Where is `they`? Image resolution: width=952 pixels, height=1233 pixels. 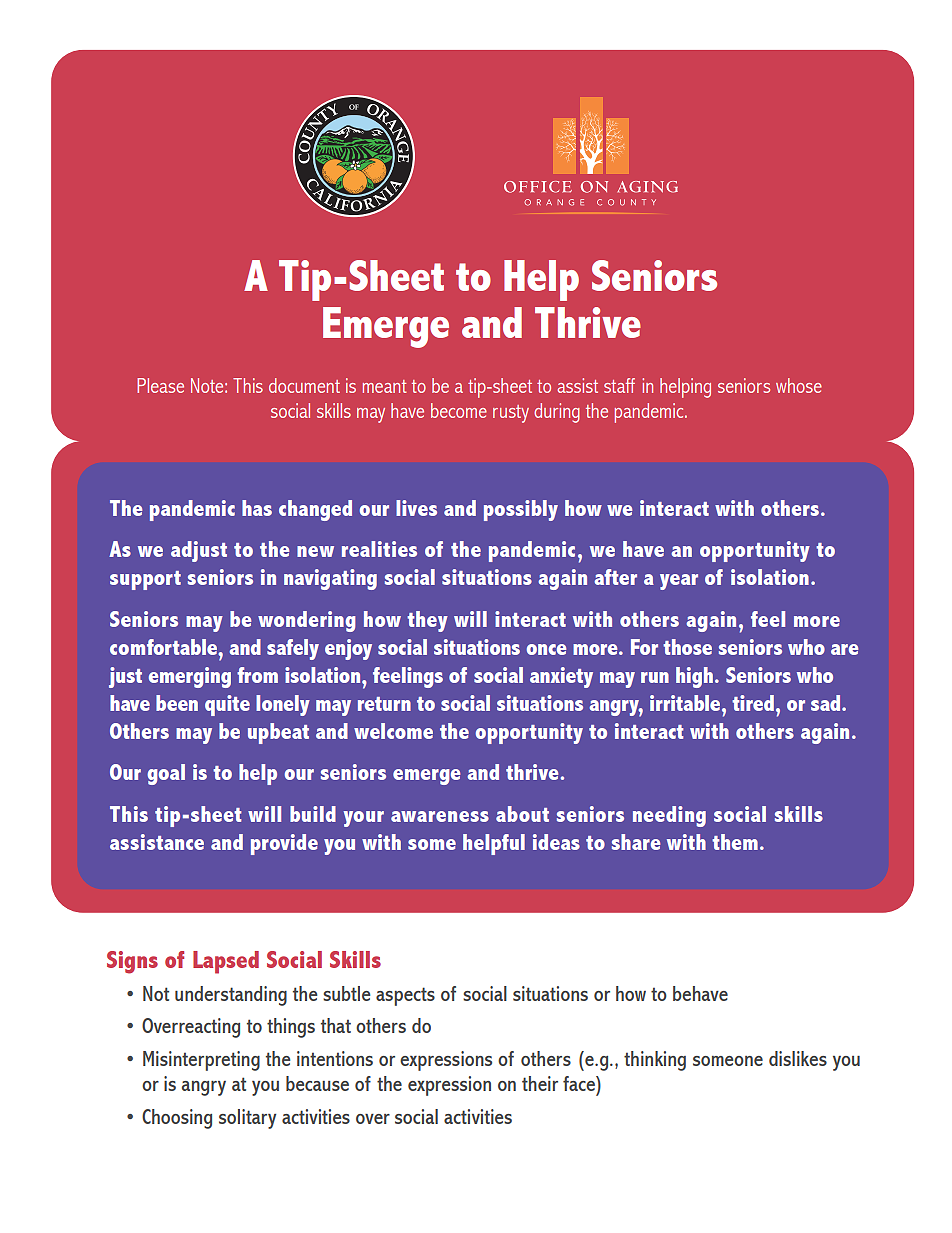 they is located at coordinates (427, 621).
